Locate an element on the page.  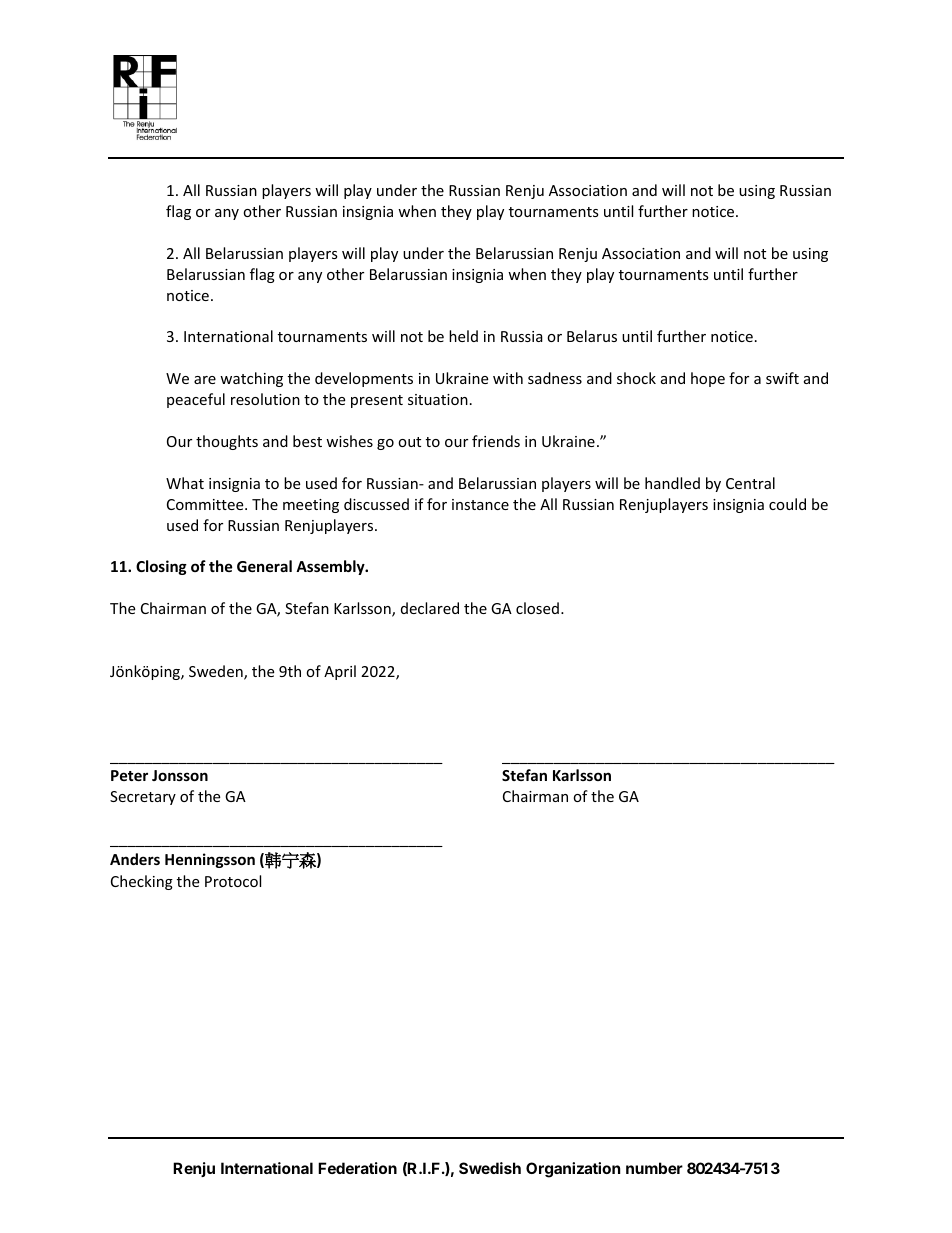
Protocol is located at coordinates (233, 881).
